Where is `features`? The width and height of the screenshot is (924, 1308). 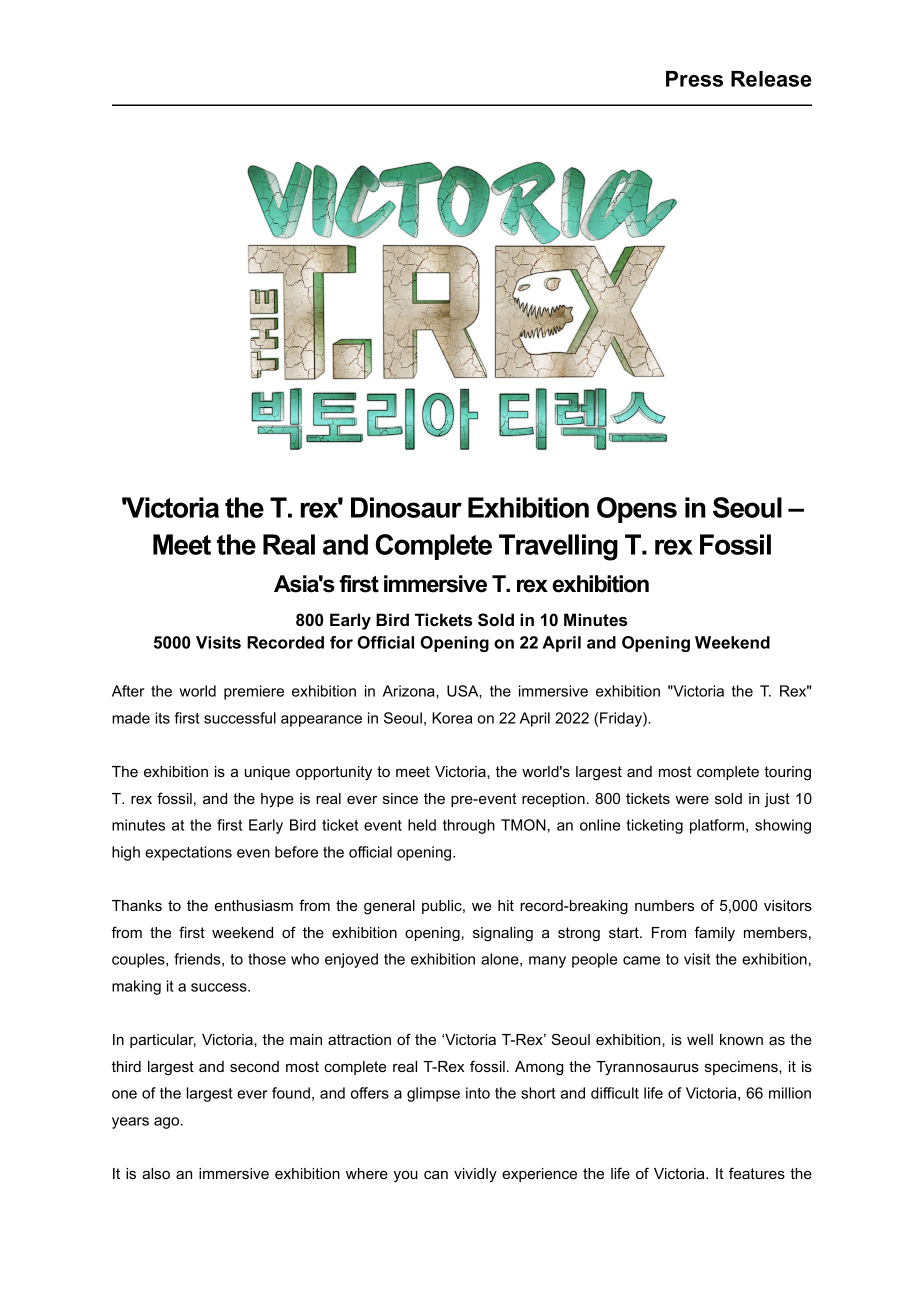 features is located at coordinates (757, 1173).
